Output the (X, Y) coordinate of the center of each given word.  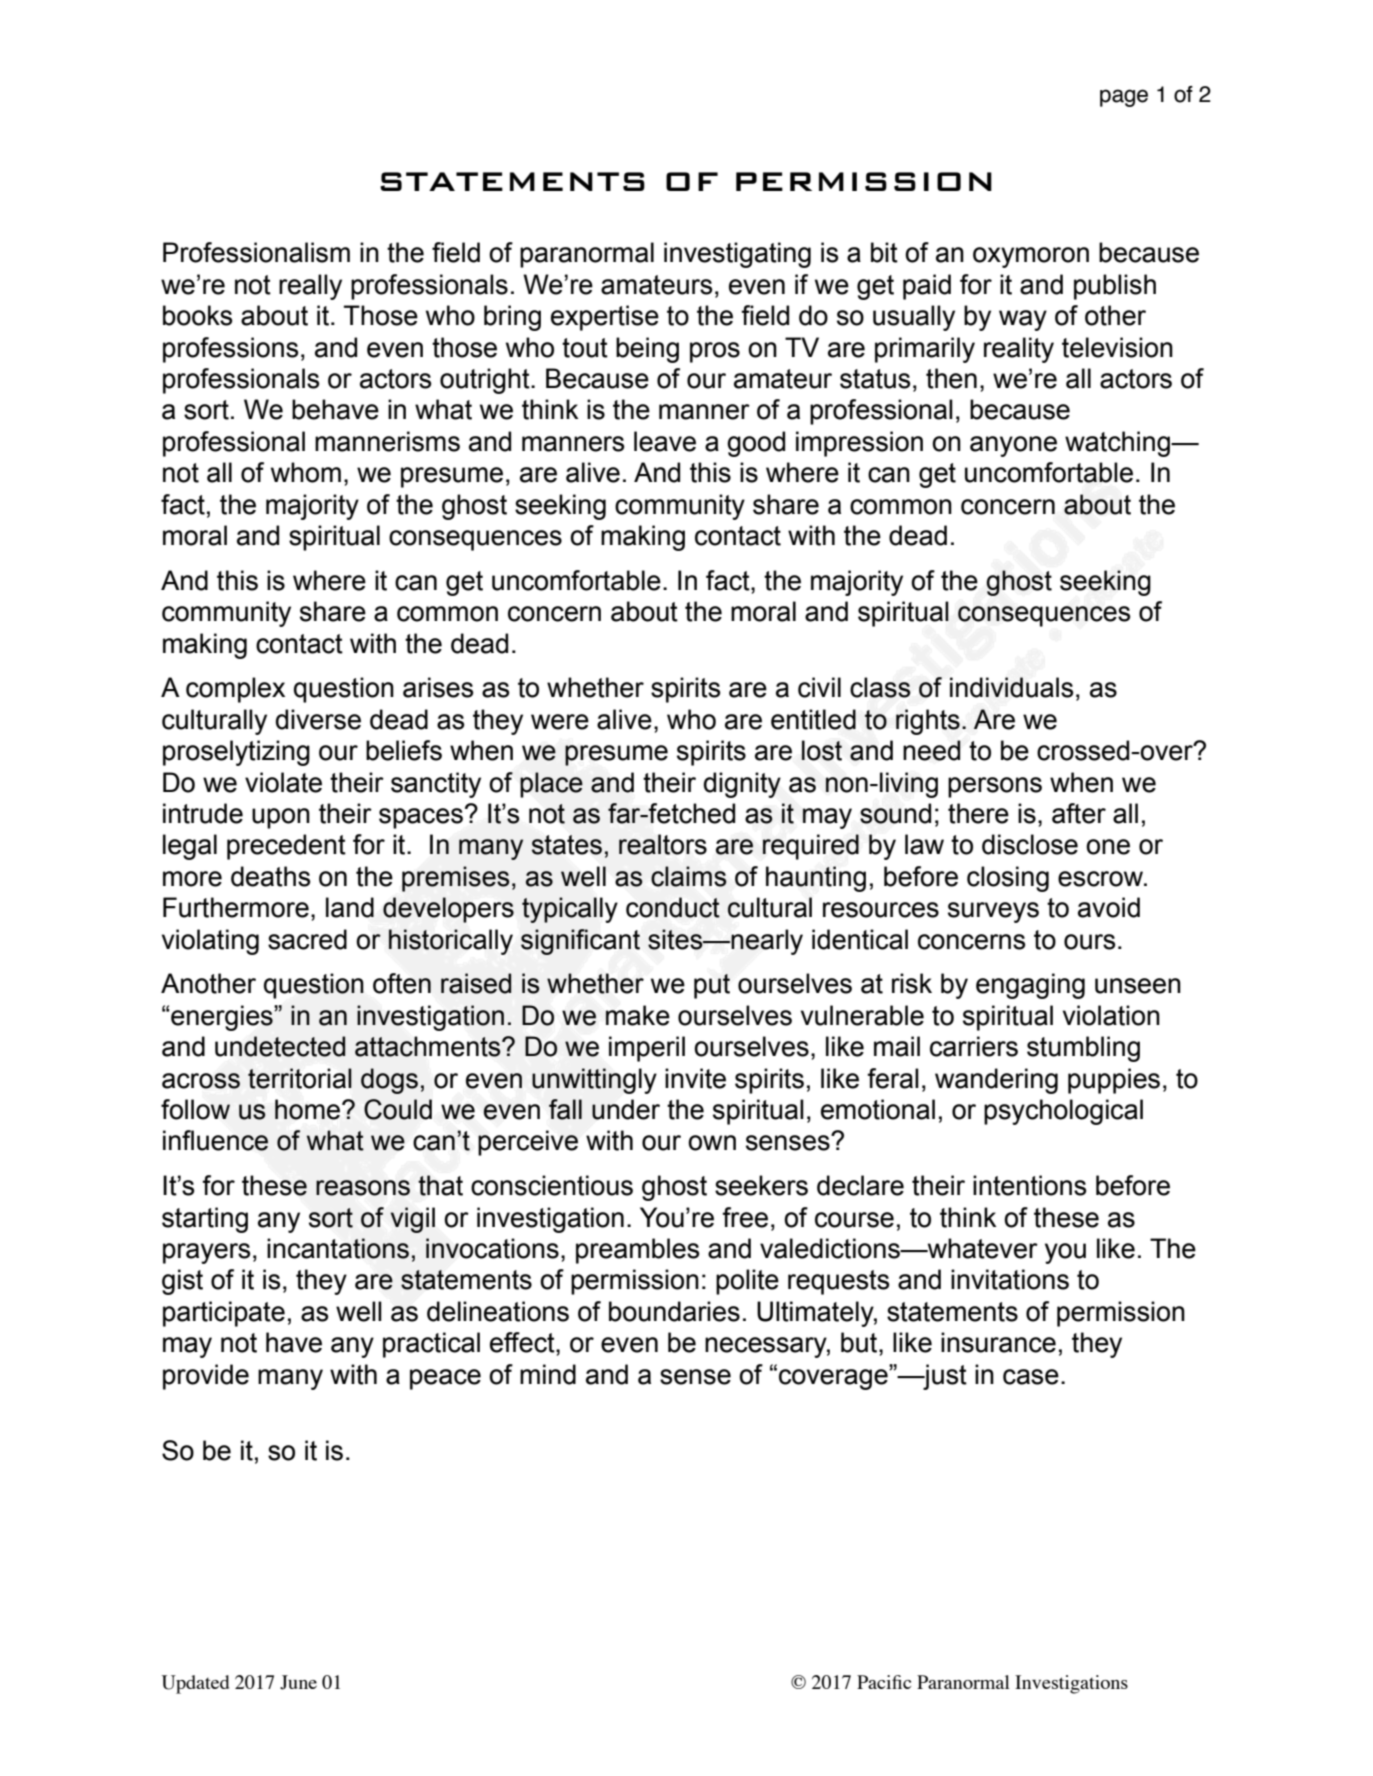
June (298, 1682)
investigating (737, 255)
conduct (673, 907)
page (1124, 98)
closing (1008, 879)
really (310, 287)
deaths (270, 876)
